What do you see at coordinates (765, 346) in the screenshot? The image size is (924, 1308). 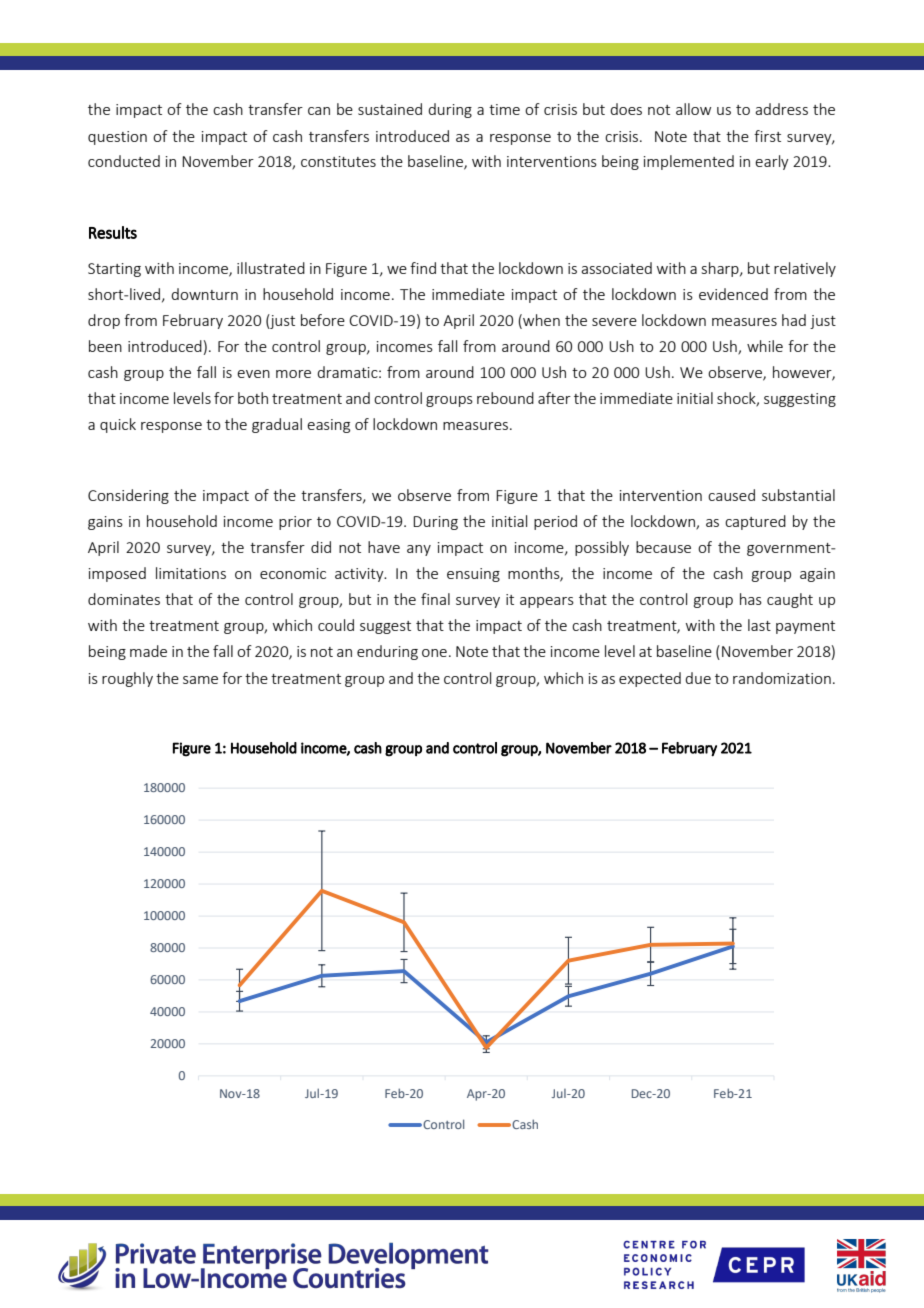 I see `while` at bounding box center [765, 346].
